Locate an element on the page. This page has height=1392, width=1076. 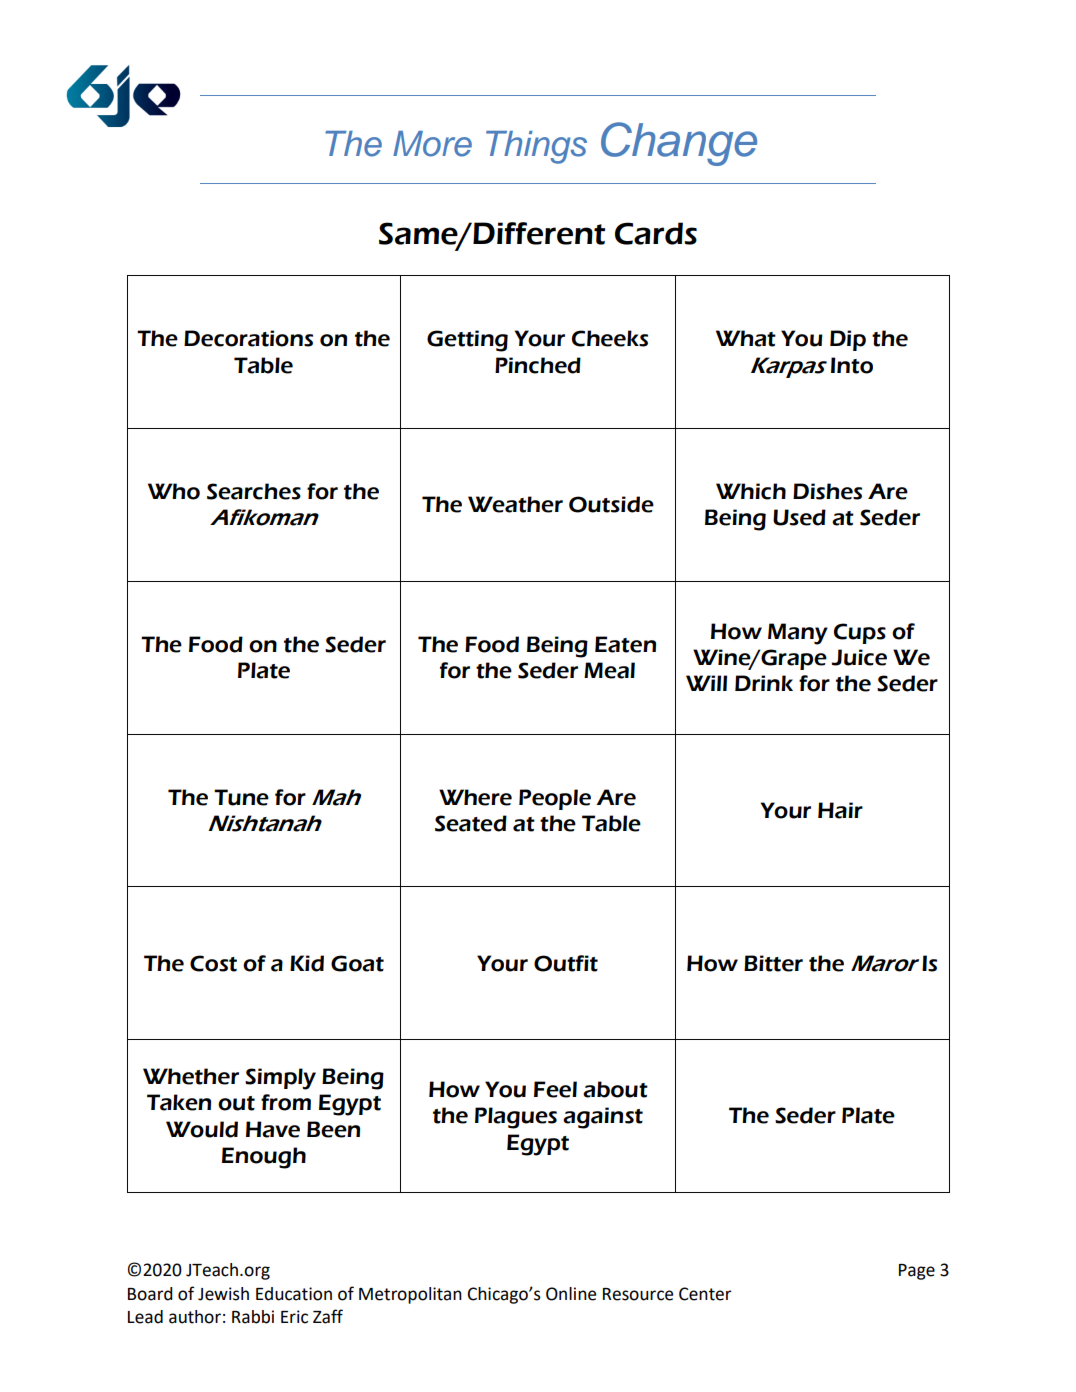
Things is located at coordinates (536, 147).
